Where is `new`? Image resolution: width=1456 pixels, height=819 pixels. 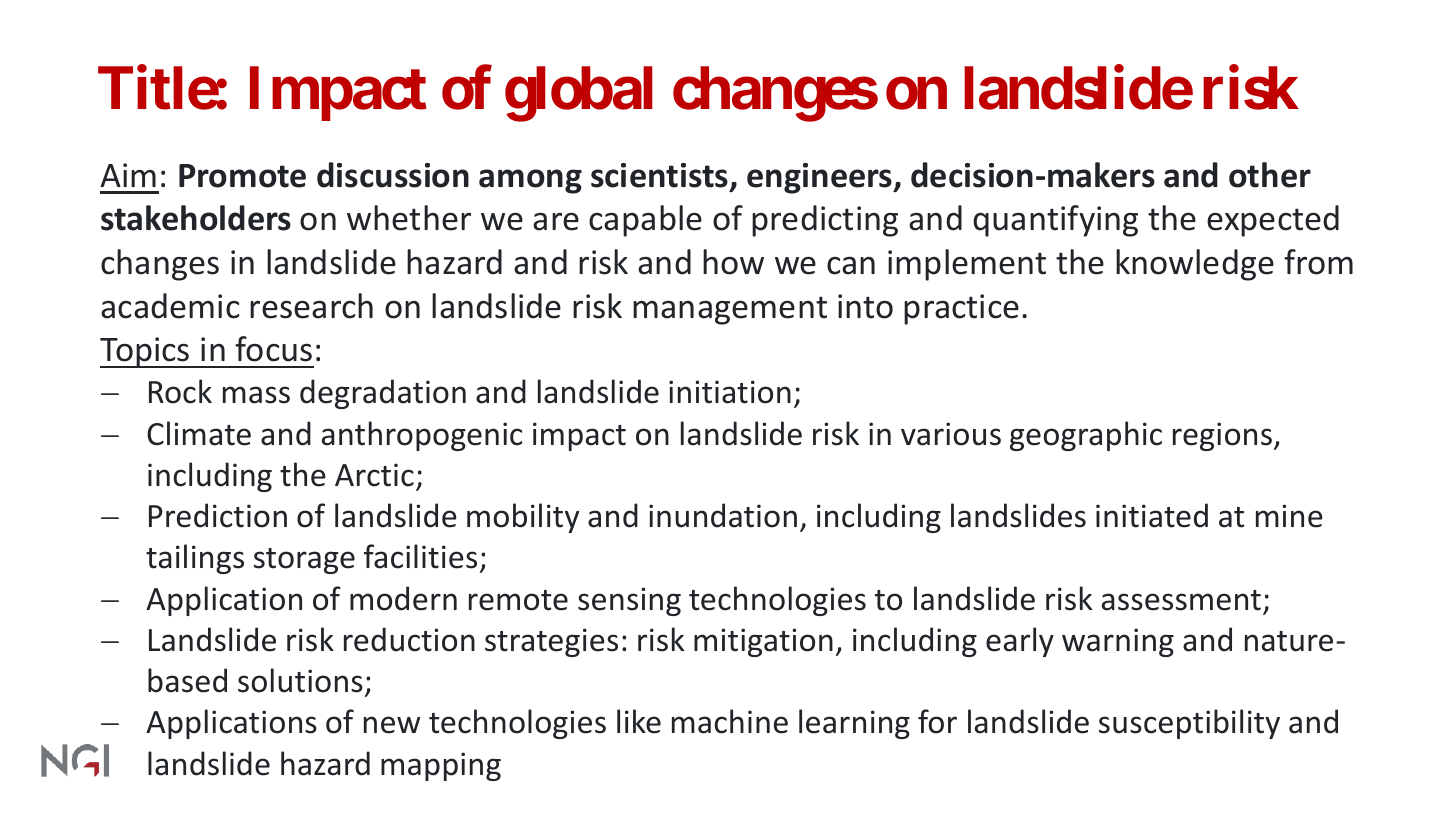
new is located at coordinates (392, 725).
